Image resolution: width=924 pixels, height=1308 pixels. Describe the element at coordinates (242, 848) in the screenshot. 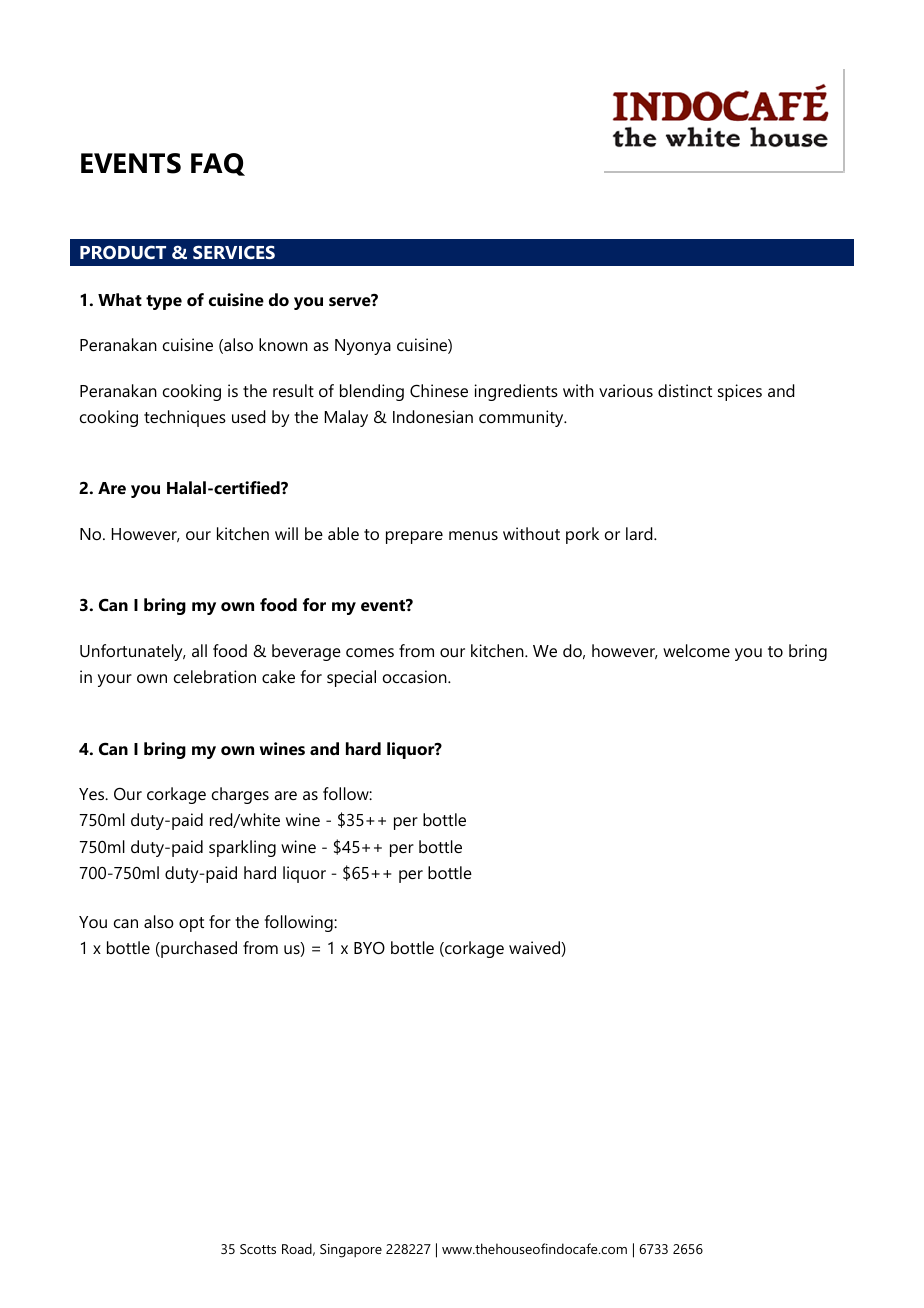

I see `sparkling` at that location.
